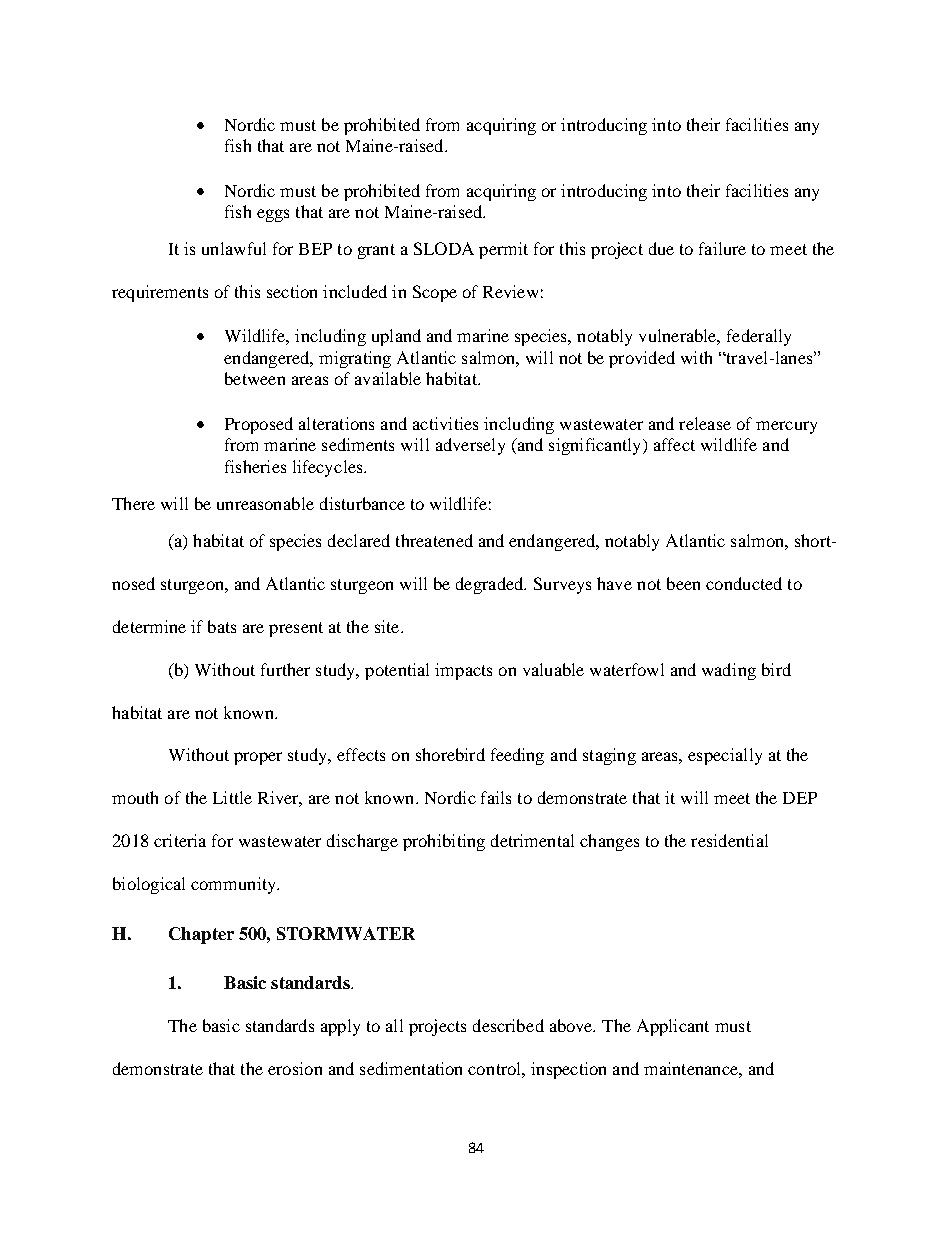  I want to click on feeding, so click(517, 756).
